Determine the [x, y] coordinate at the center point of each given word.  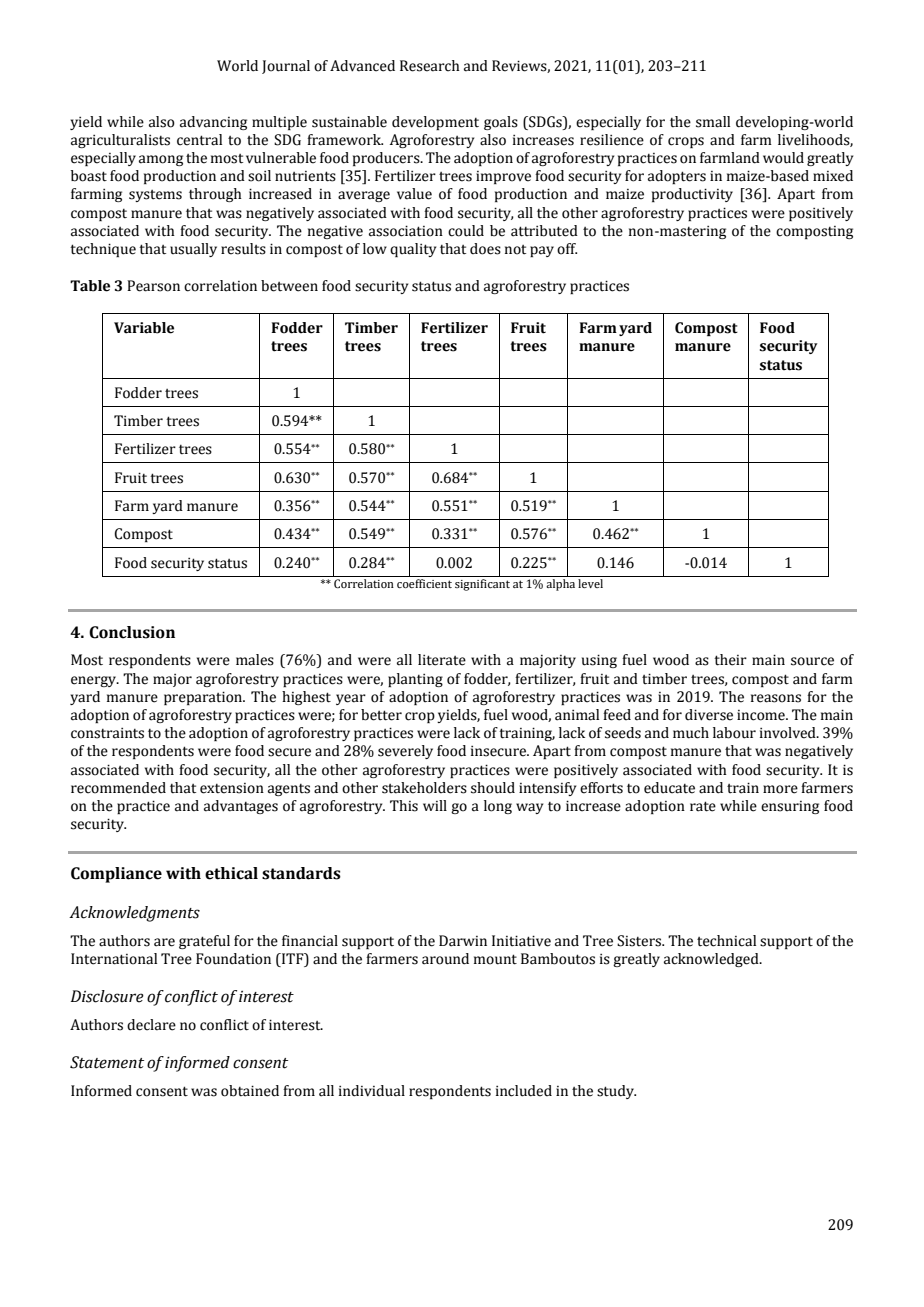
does [485, 249]
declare [151, 1025]
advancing [213, 123]
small [713, 122]
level [590, 583]
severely [405, 752]
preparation [204, 698]
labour [734, 733]
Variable [144, 328]
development [435, 123]
